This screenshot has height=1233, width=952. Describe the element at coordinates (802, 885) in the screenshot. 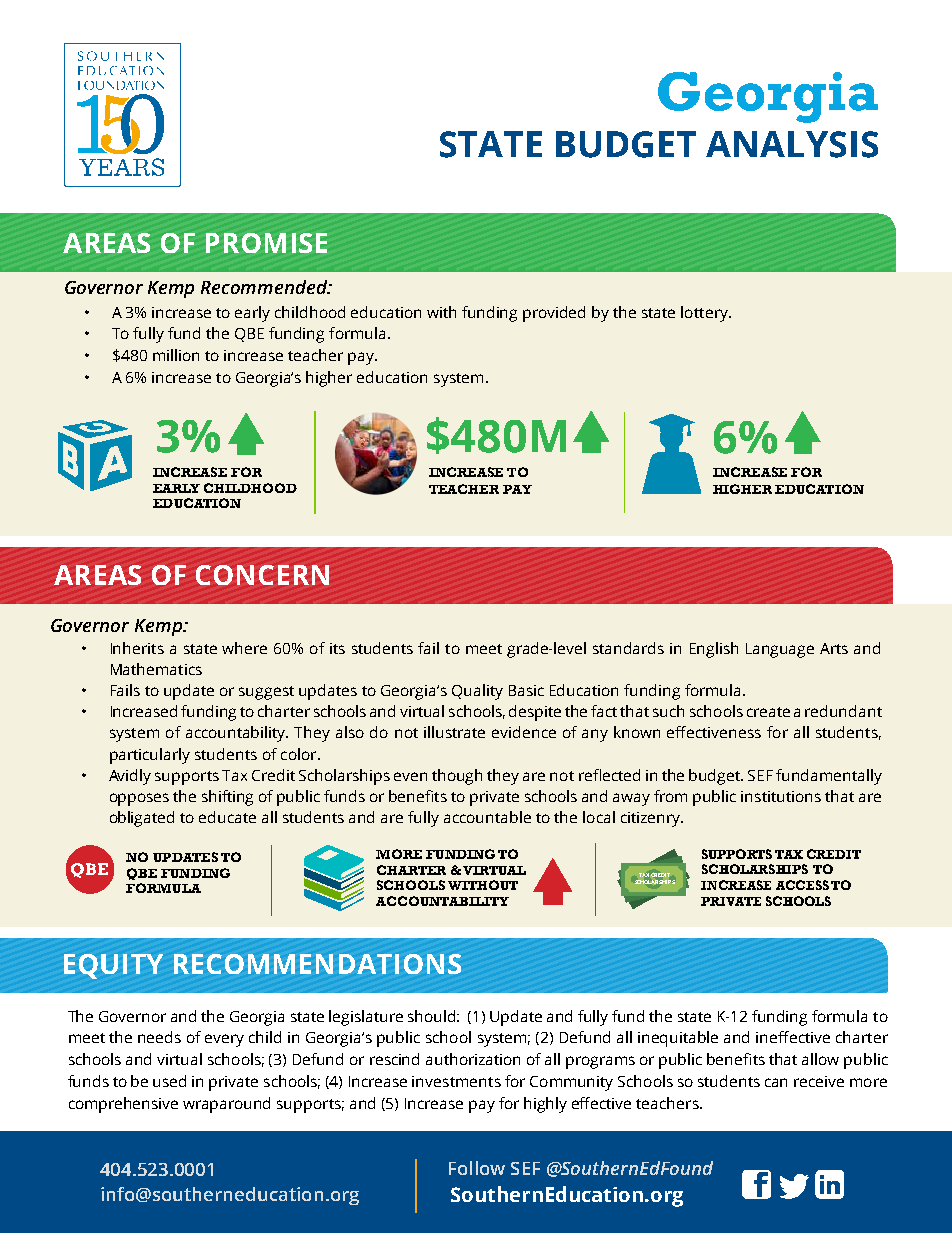

I see `ACCESS` at that location.
